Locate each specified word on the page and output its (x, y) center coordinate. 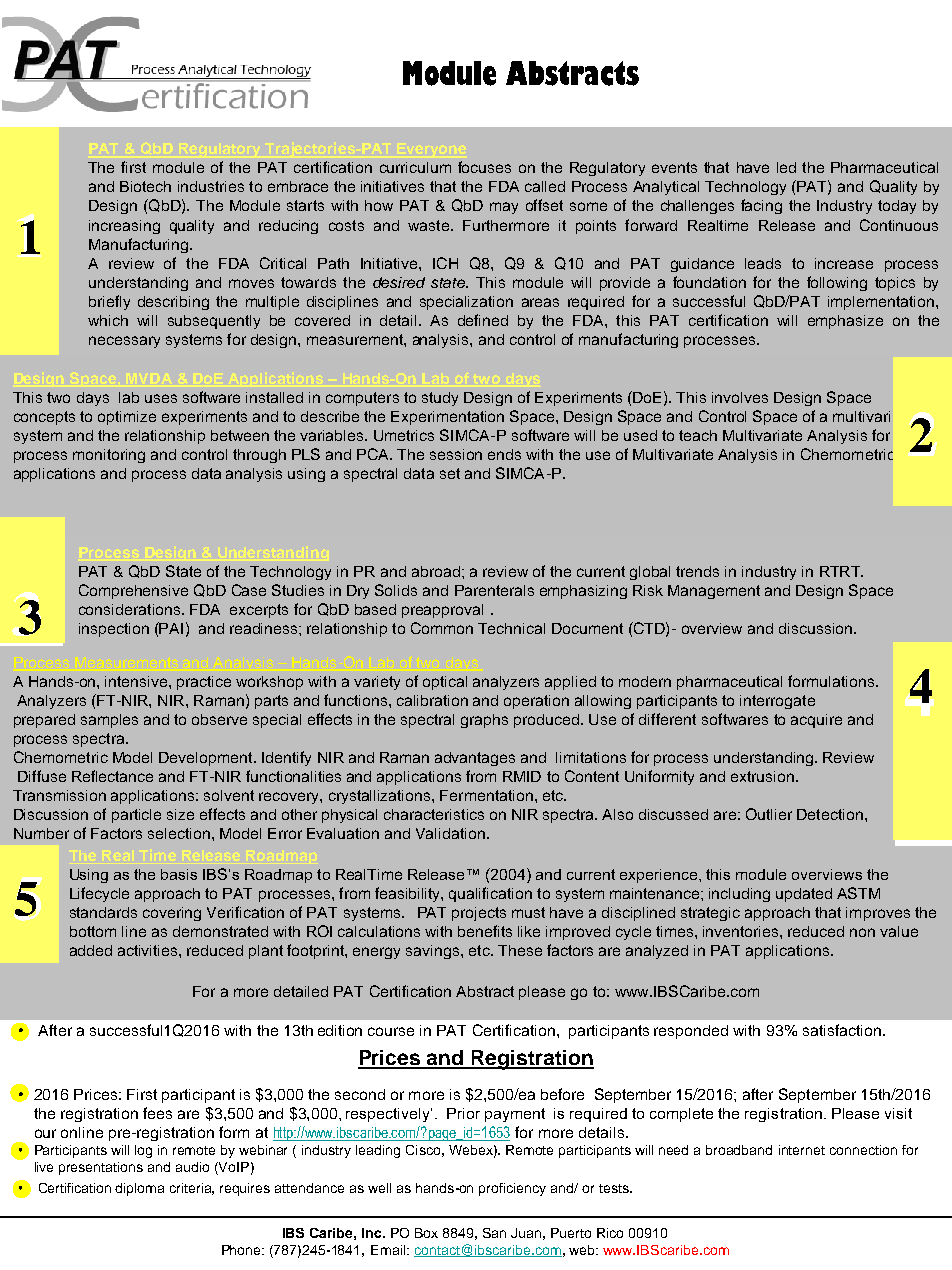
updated (804, 895)
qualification (490, 894)
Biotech (145, 186)
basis (179, 874)
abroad (436, 571)
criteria (192, 1189)
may (504, 208)
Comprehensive (133, 591)
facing (761, 206)
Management (714, 592)
